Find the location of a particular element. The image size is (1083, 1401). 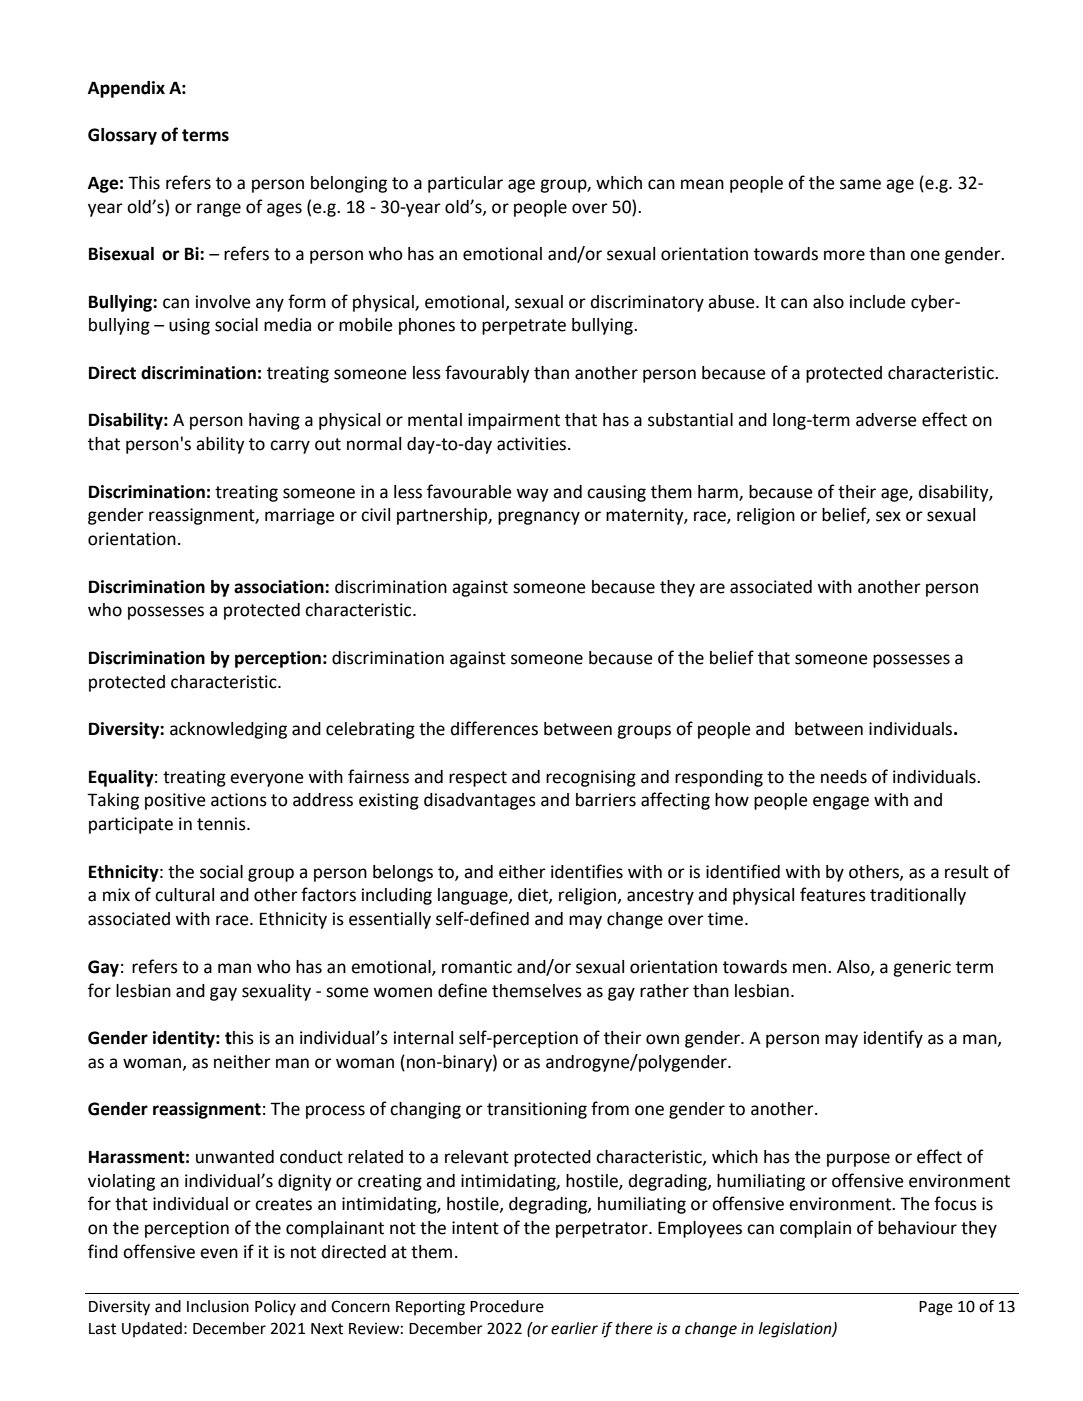

Page is located at coordinates (936, 1308).
